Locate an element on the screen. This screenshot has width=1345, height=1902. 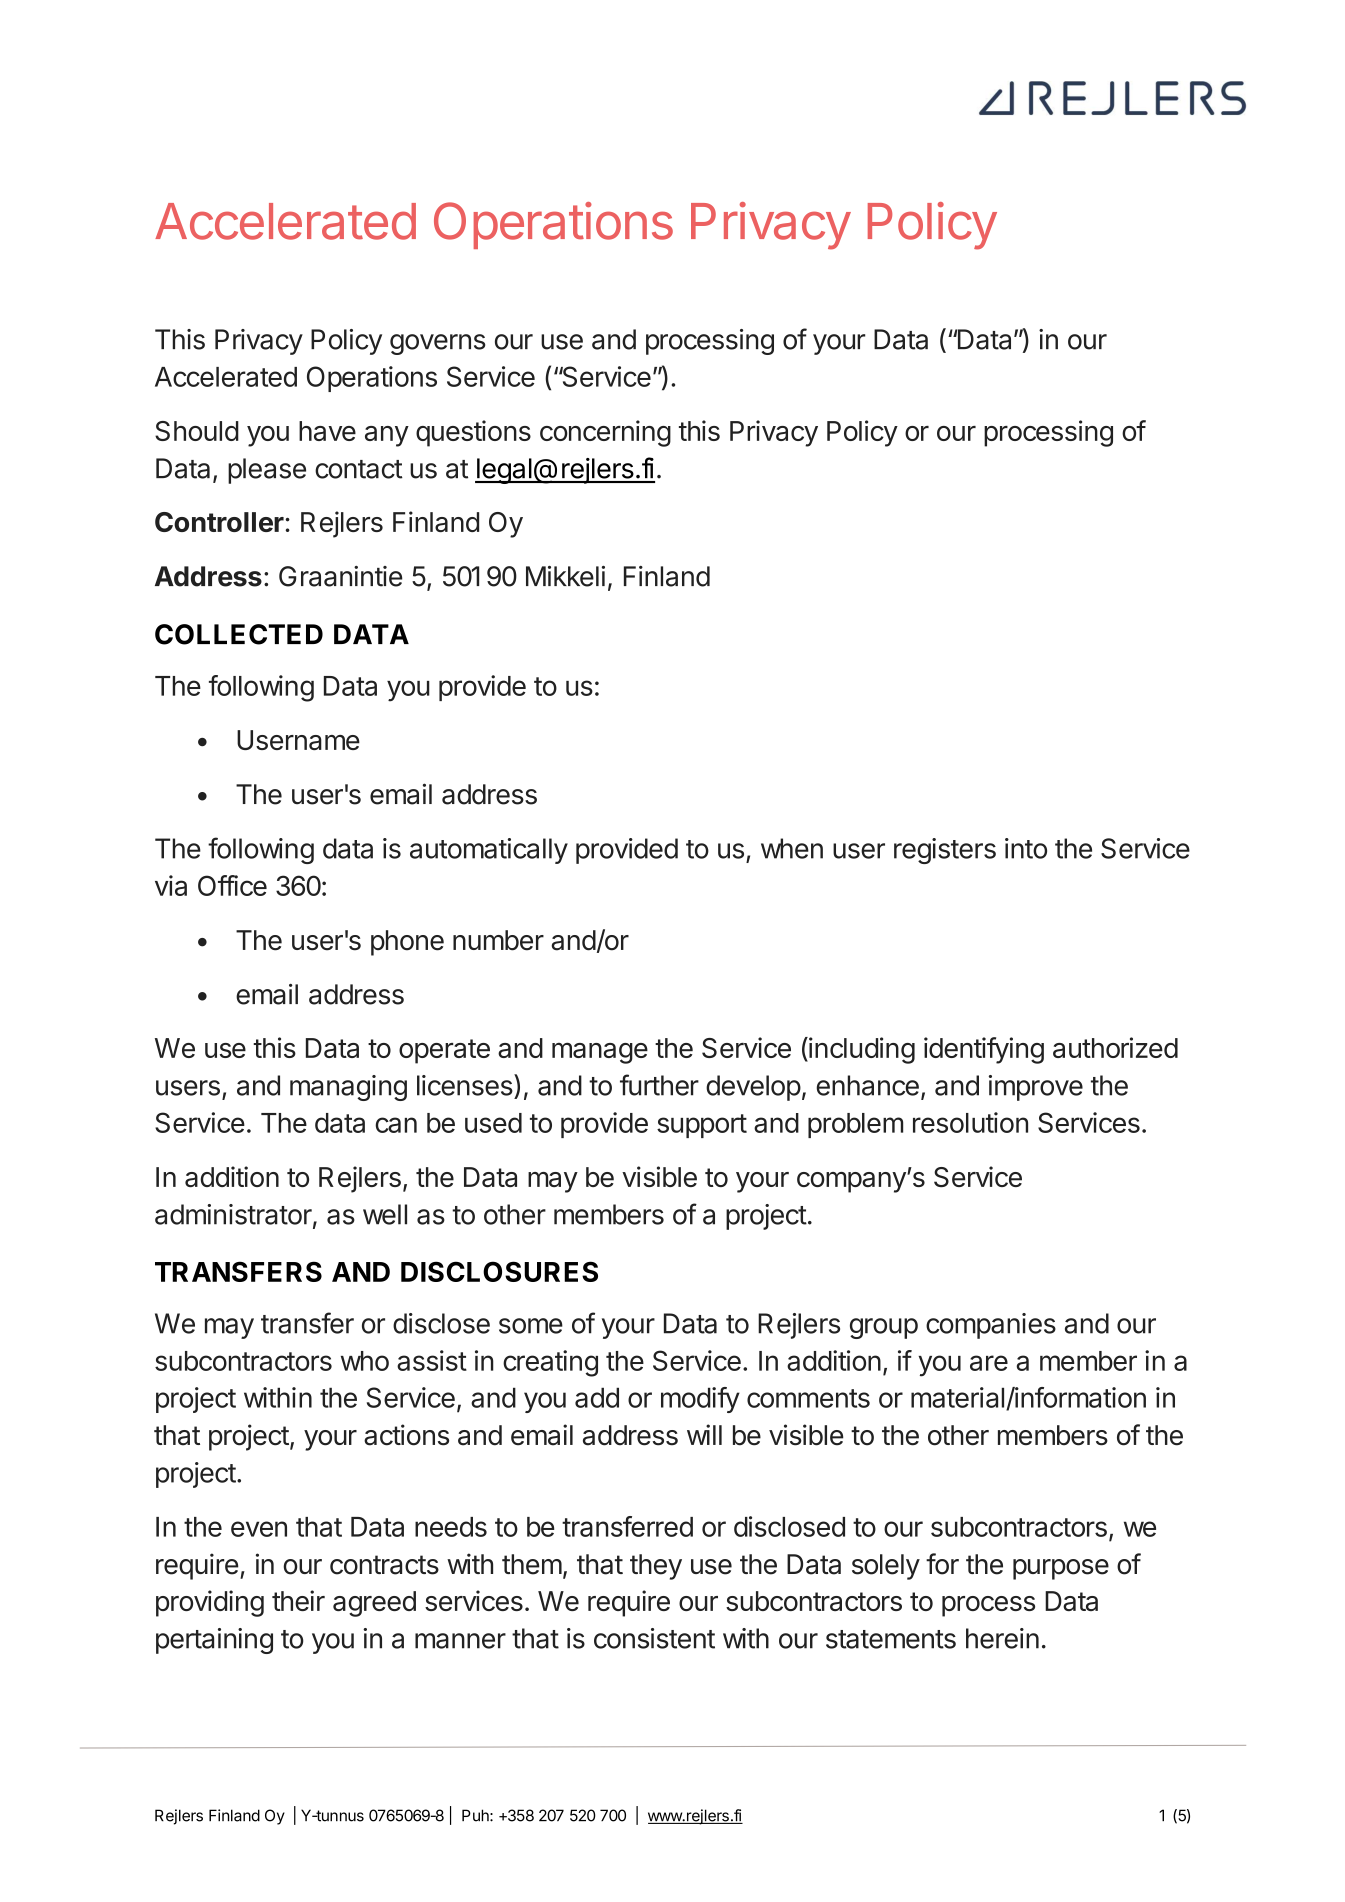
they is located at coordinates (656, 1567).
